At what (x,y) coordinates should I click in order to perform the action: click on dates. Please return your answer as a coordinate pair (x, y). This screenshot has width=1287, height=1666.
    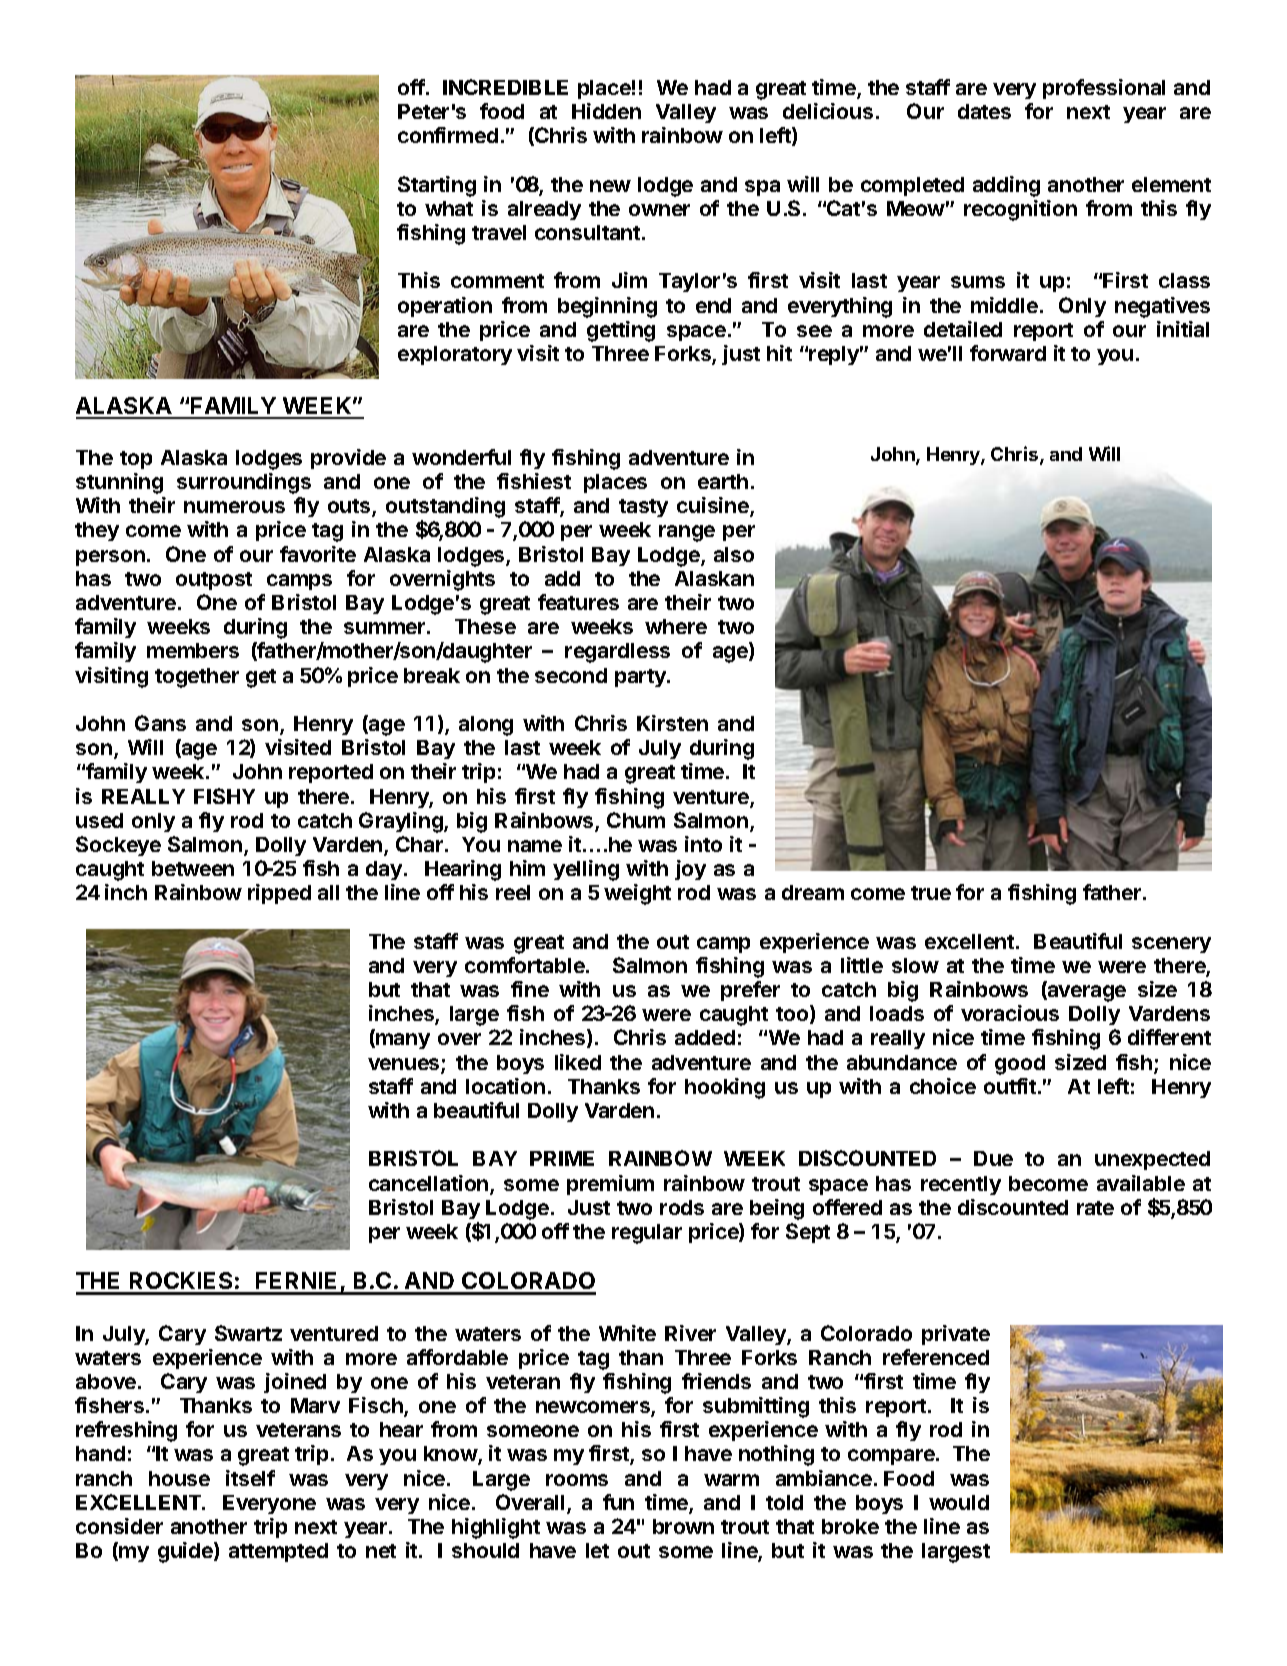
    Looking at the image, I should click on (984, 111).
